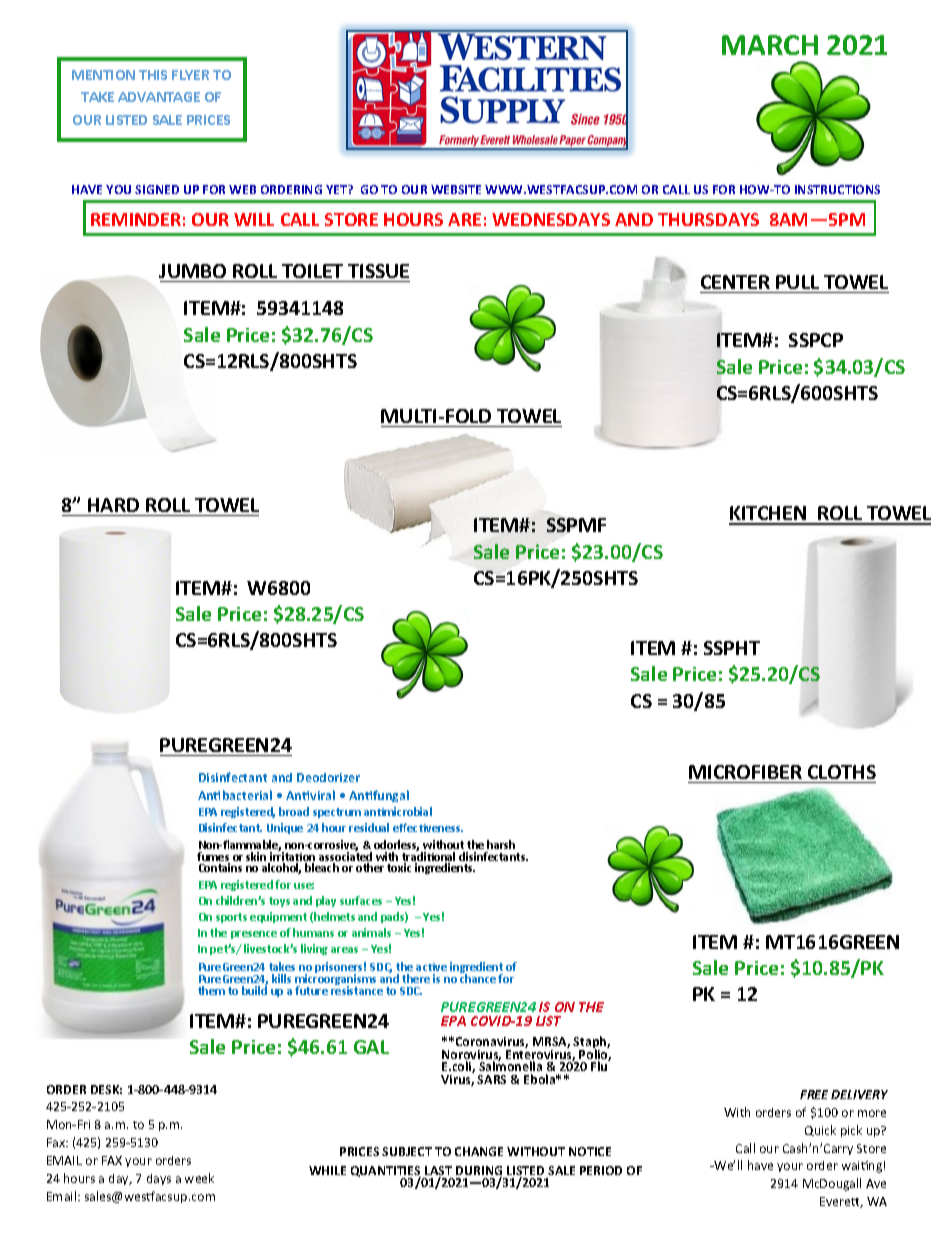 This screenshot has height=1233, width=952. What do you see at coordinates (797, 282) in the screenshot?
I see `PULL` at bounding box center [797, 282].
